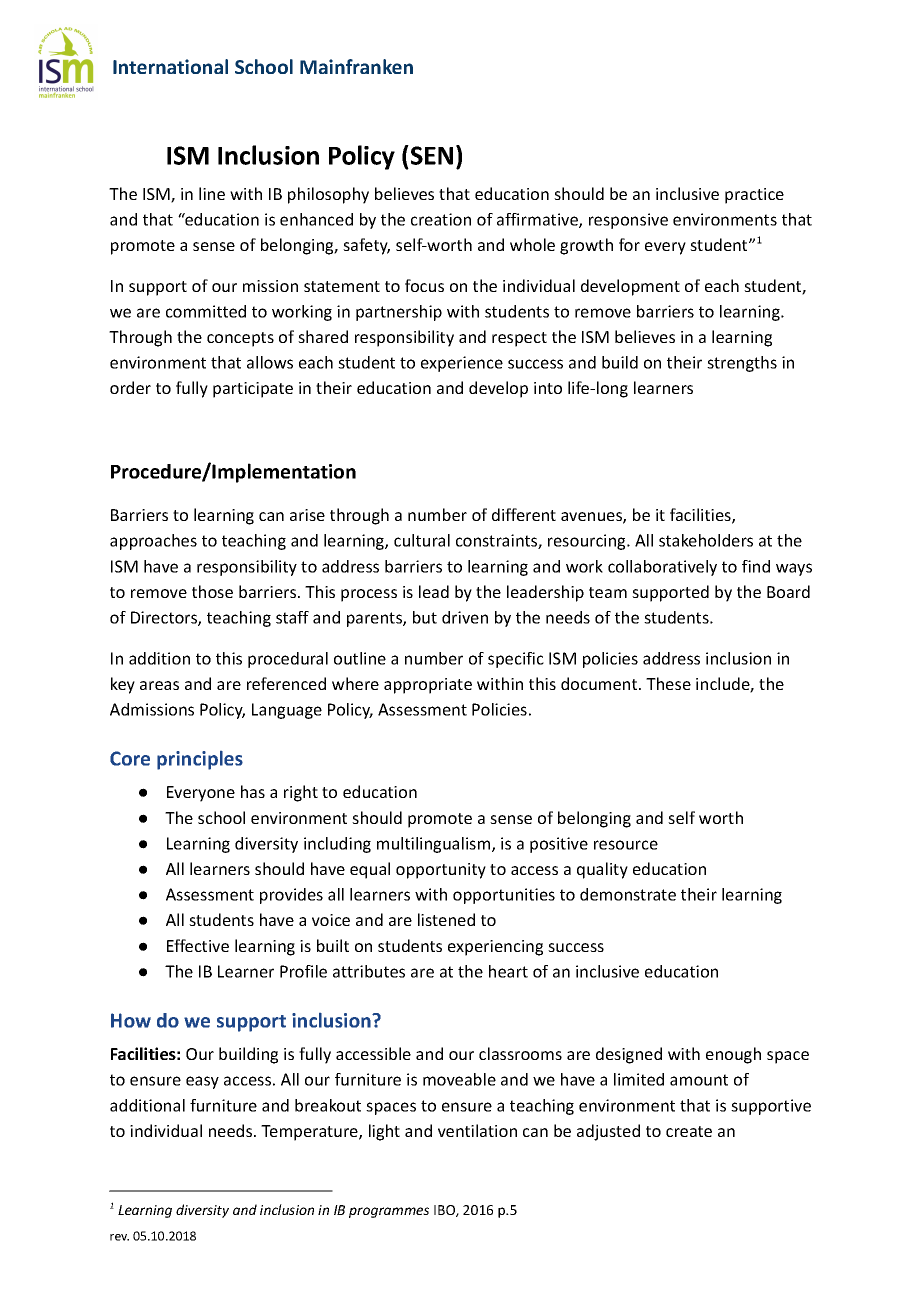 The image size is (924, 1307). Describe the element at coordinates (119, 1237) in the screenshot. I see `rev` at that location.
